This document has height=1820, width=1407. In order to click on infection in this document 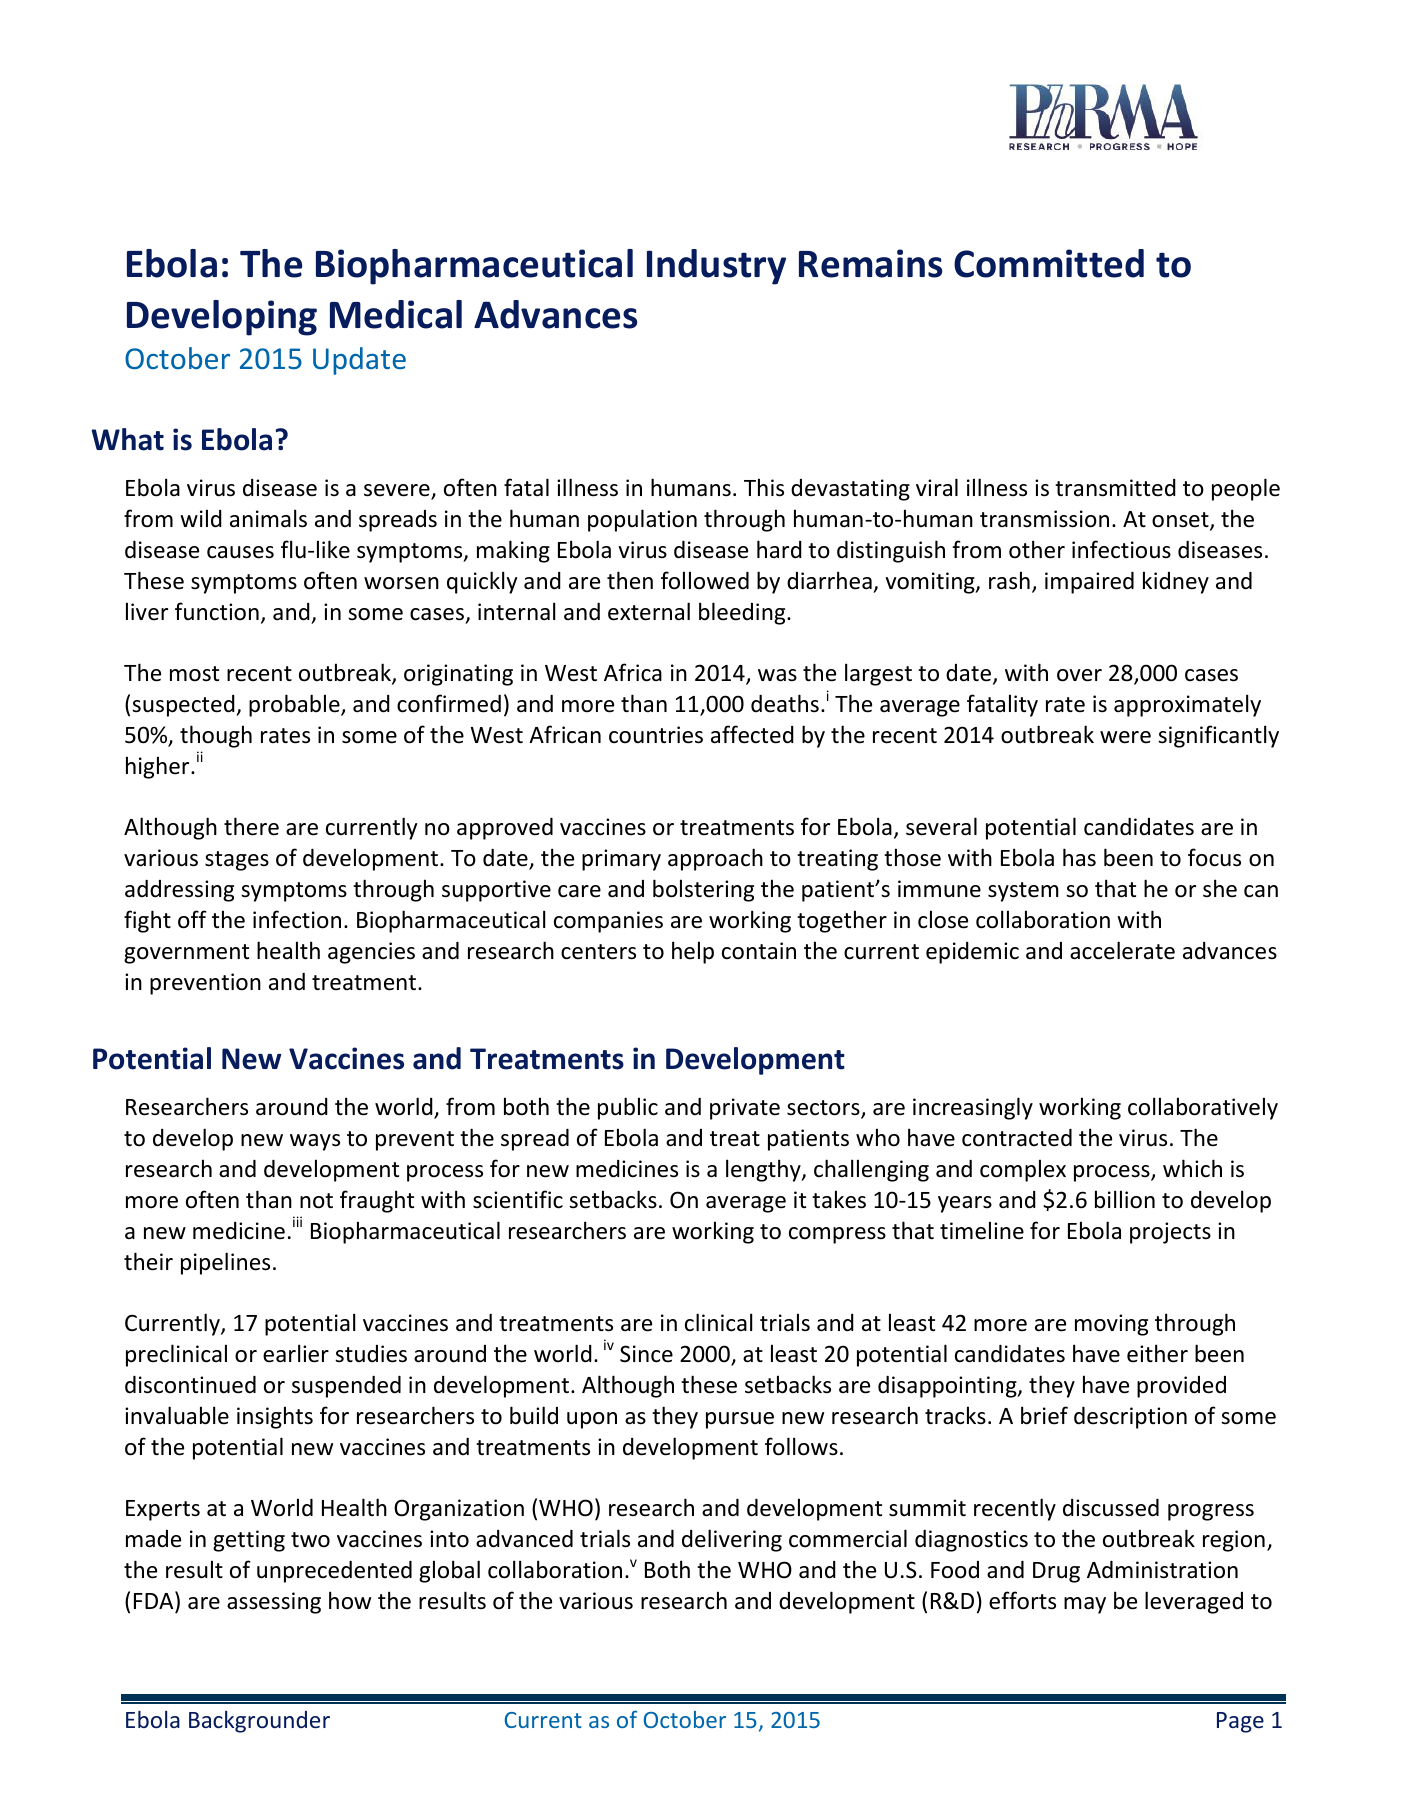, I will do `click(297, 919)`.
